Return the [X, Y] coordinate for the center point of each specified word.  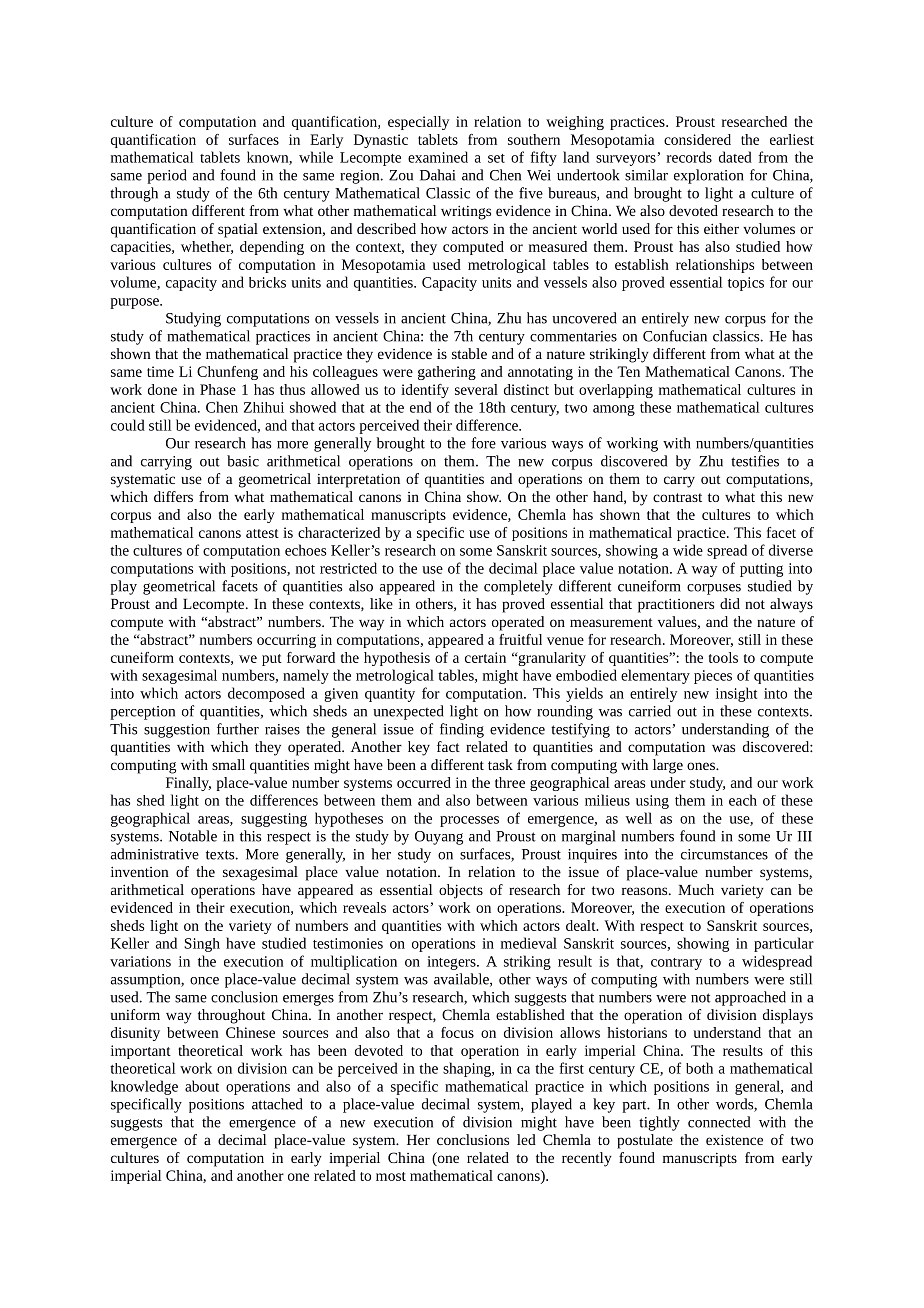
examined [438, 157]
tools [723, 657]
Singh [202, 945]
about [202, 1086]
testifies [755, 461]
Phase [218, 389]
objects [461, 891]
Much [696, 889]
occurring [286, 641]
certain [485, 657]
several [476, 389]
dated [735, 157]
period [167, 176]
